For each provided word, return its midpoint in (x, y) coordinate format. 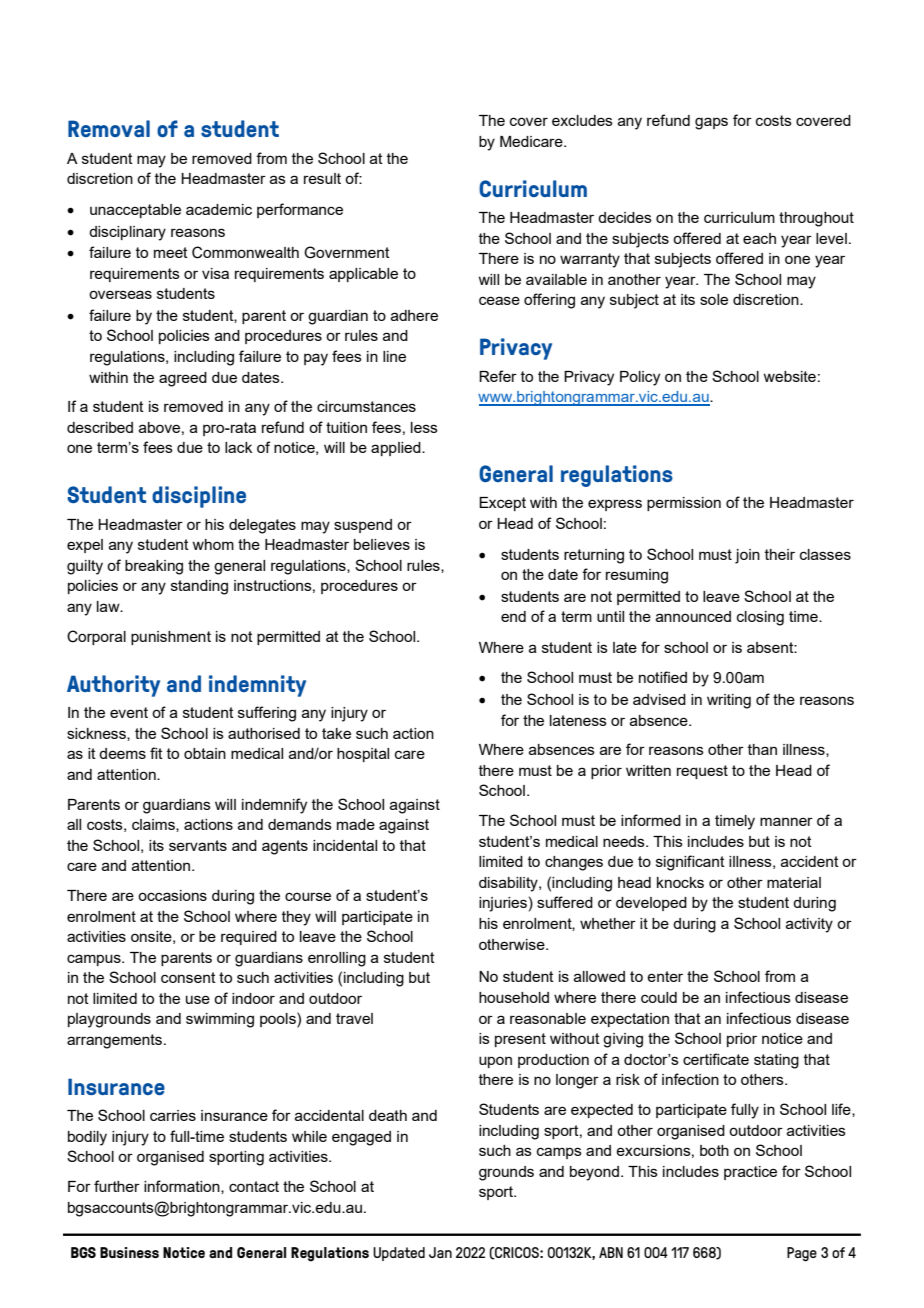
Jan (440, 1252)
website (789, 376)
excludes (582, 120)
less (424, 427)
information (183, 1187)
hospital (363, 755)
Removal (109, 128)
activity (809, 925)
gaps (711, 123)
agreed (183, 379)
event (129, 712)
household (514, 997)
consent (188, 977)
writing (729, 701)
